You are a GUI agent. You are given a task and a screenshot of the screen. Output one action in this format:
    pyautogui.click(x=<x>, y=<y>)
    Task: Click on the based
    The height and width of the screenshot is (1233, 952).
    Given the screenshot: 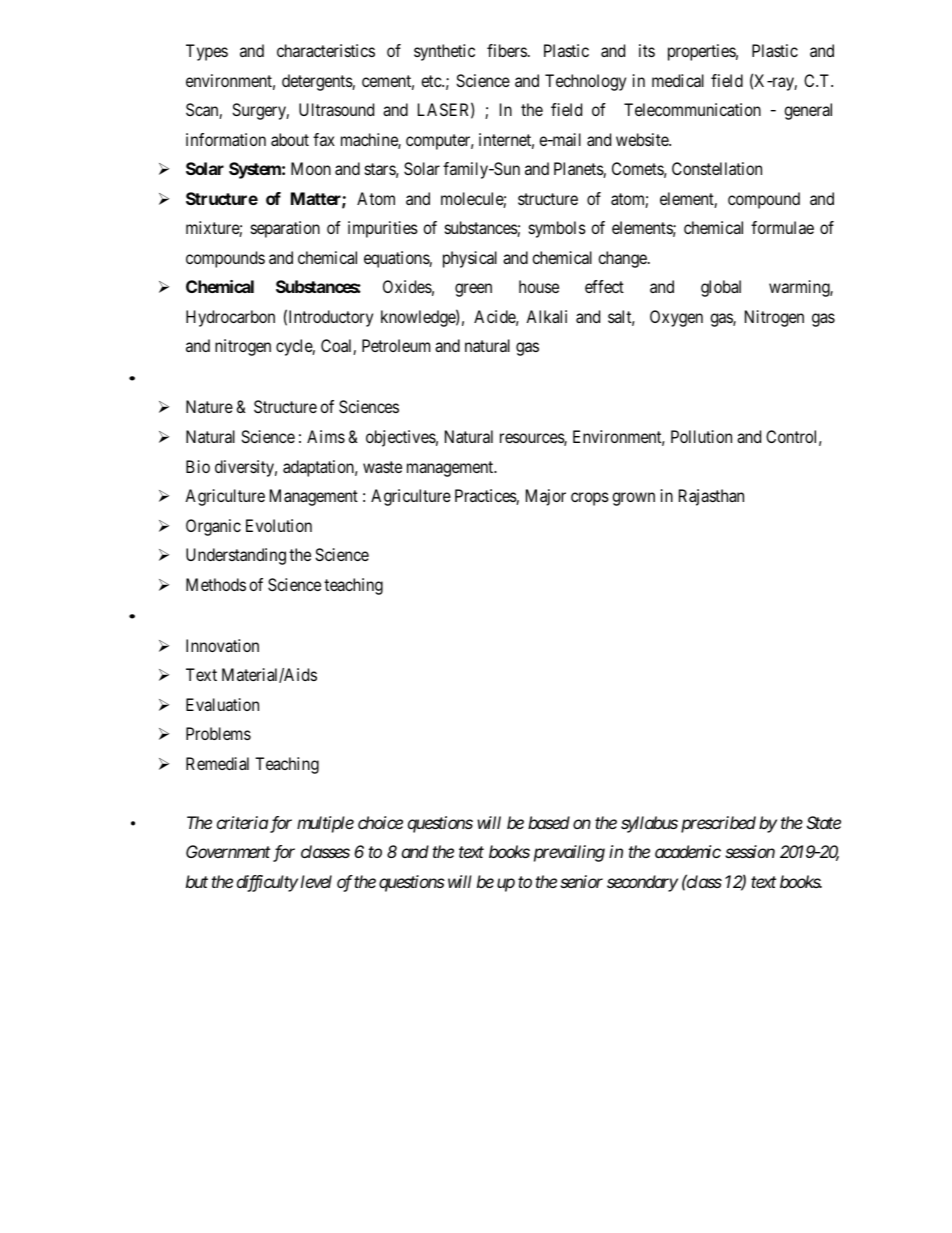 What is the action you would take?
    pyautogui.click(x=549, y=822)
